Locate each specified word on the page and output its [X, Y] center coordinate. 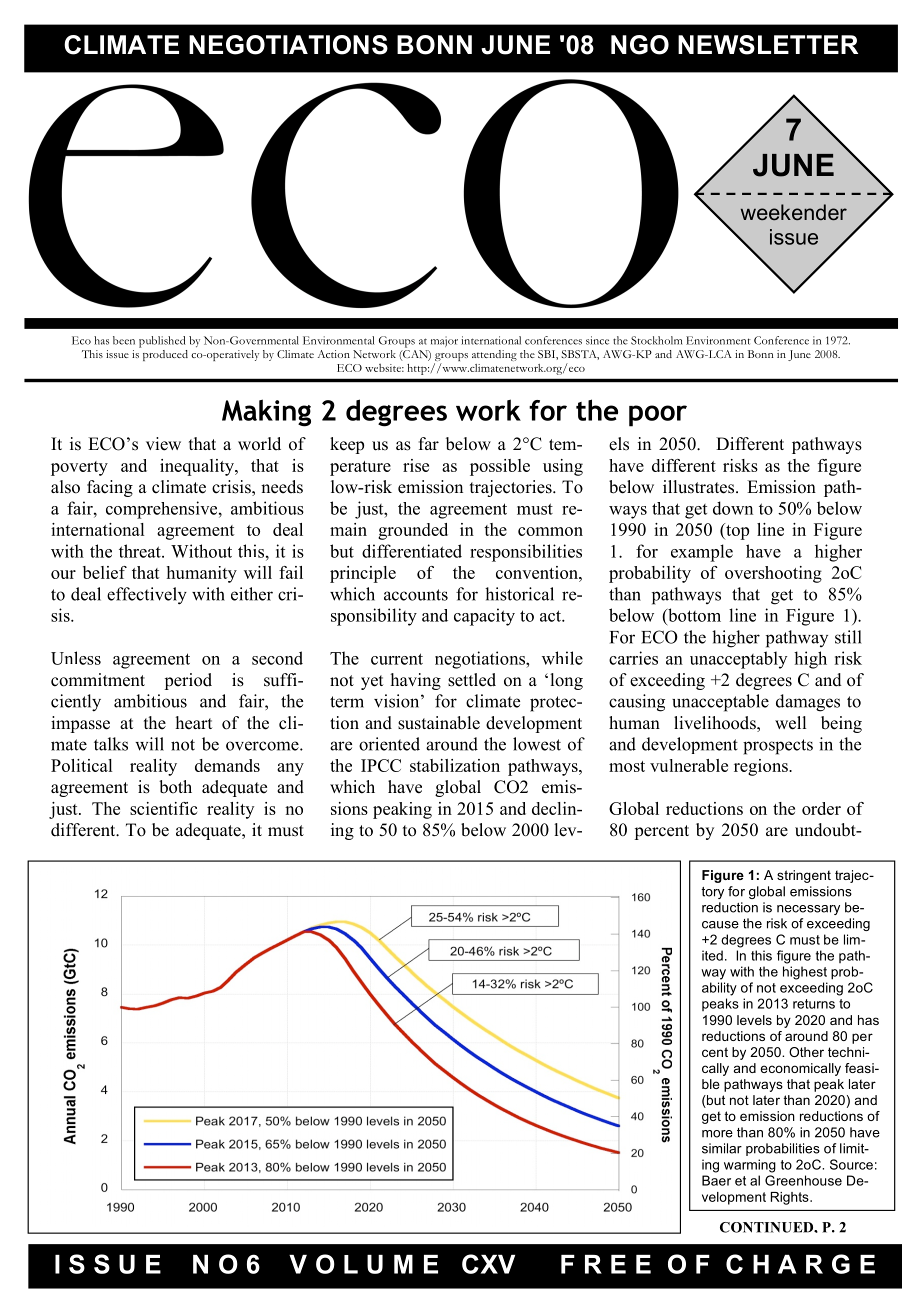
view [163, 444]
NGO [640, 45]
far [429, 443]
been [124, 340]
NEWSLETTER [768, 45]
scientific [163, 808]
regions [762, 767]
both [175, 787]
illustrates [700, 487]
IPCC [381, 765]
